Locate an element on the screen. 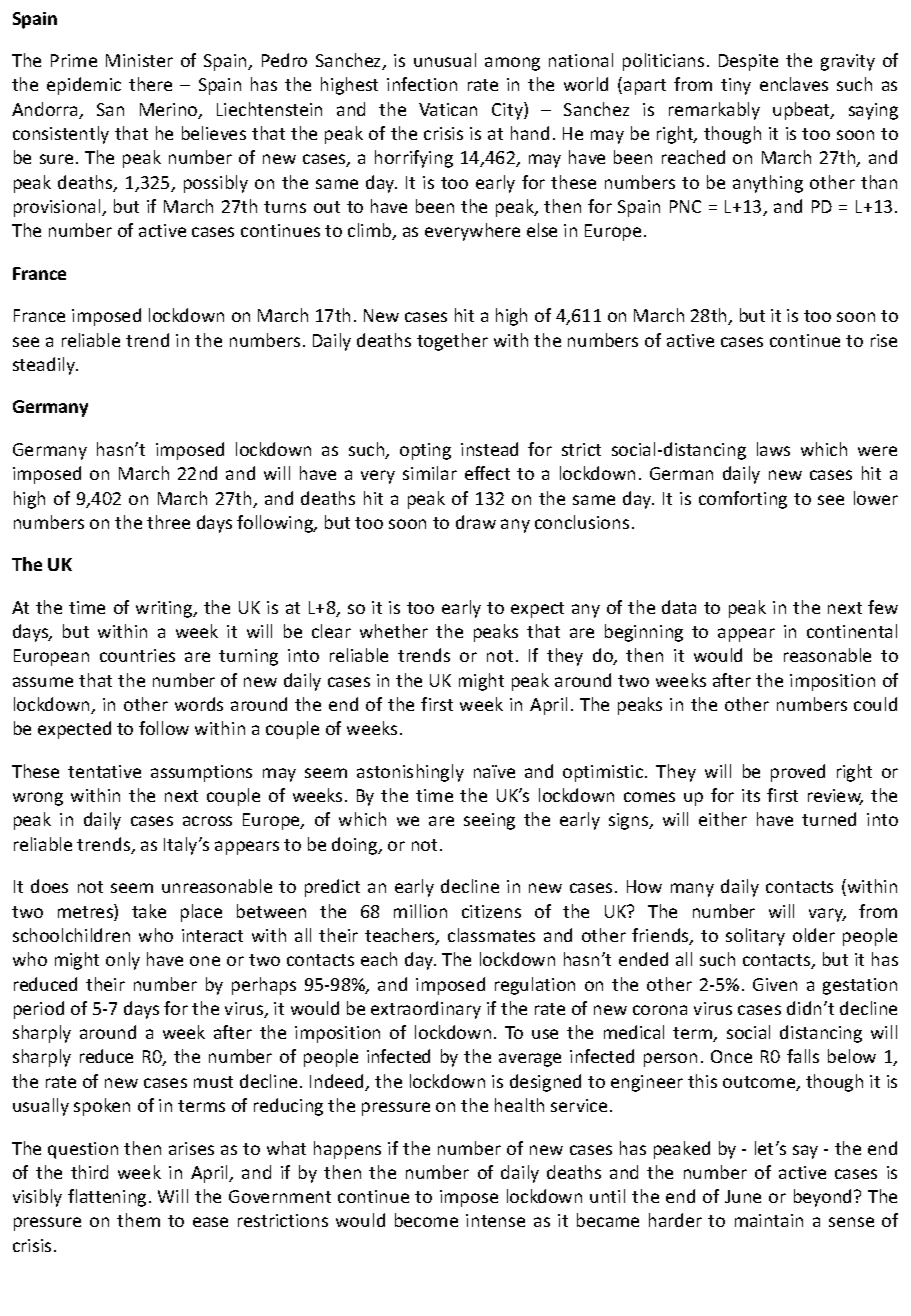 This screenshot has width=911, height=1316. there is located at coordinates (150, 84).
